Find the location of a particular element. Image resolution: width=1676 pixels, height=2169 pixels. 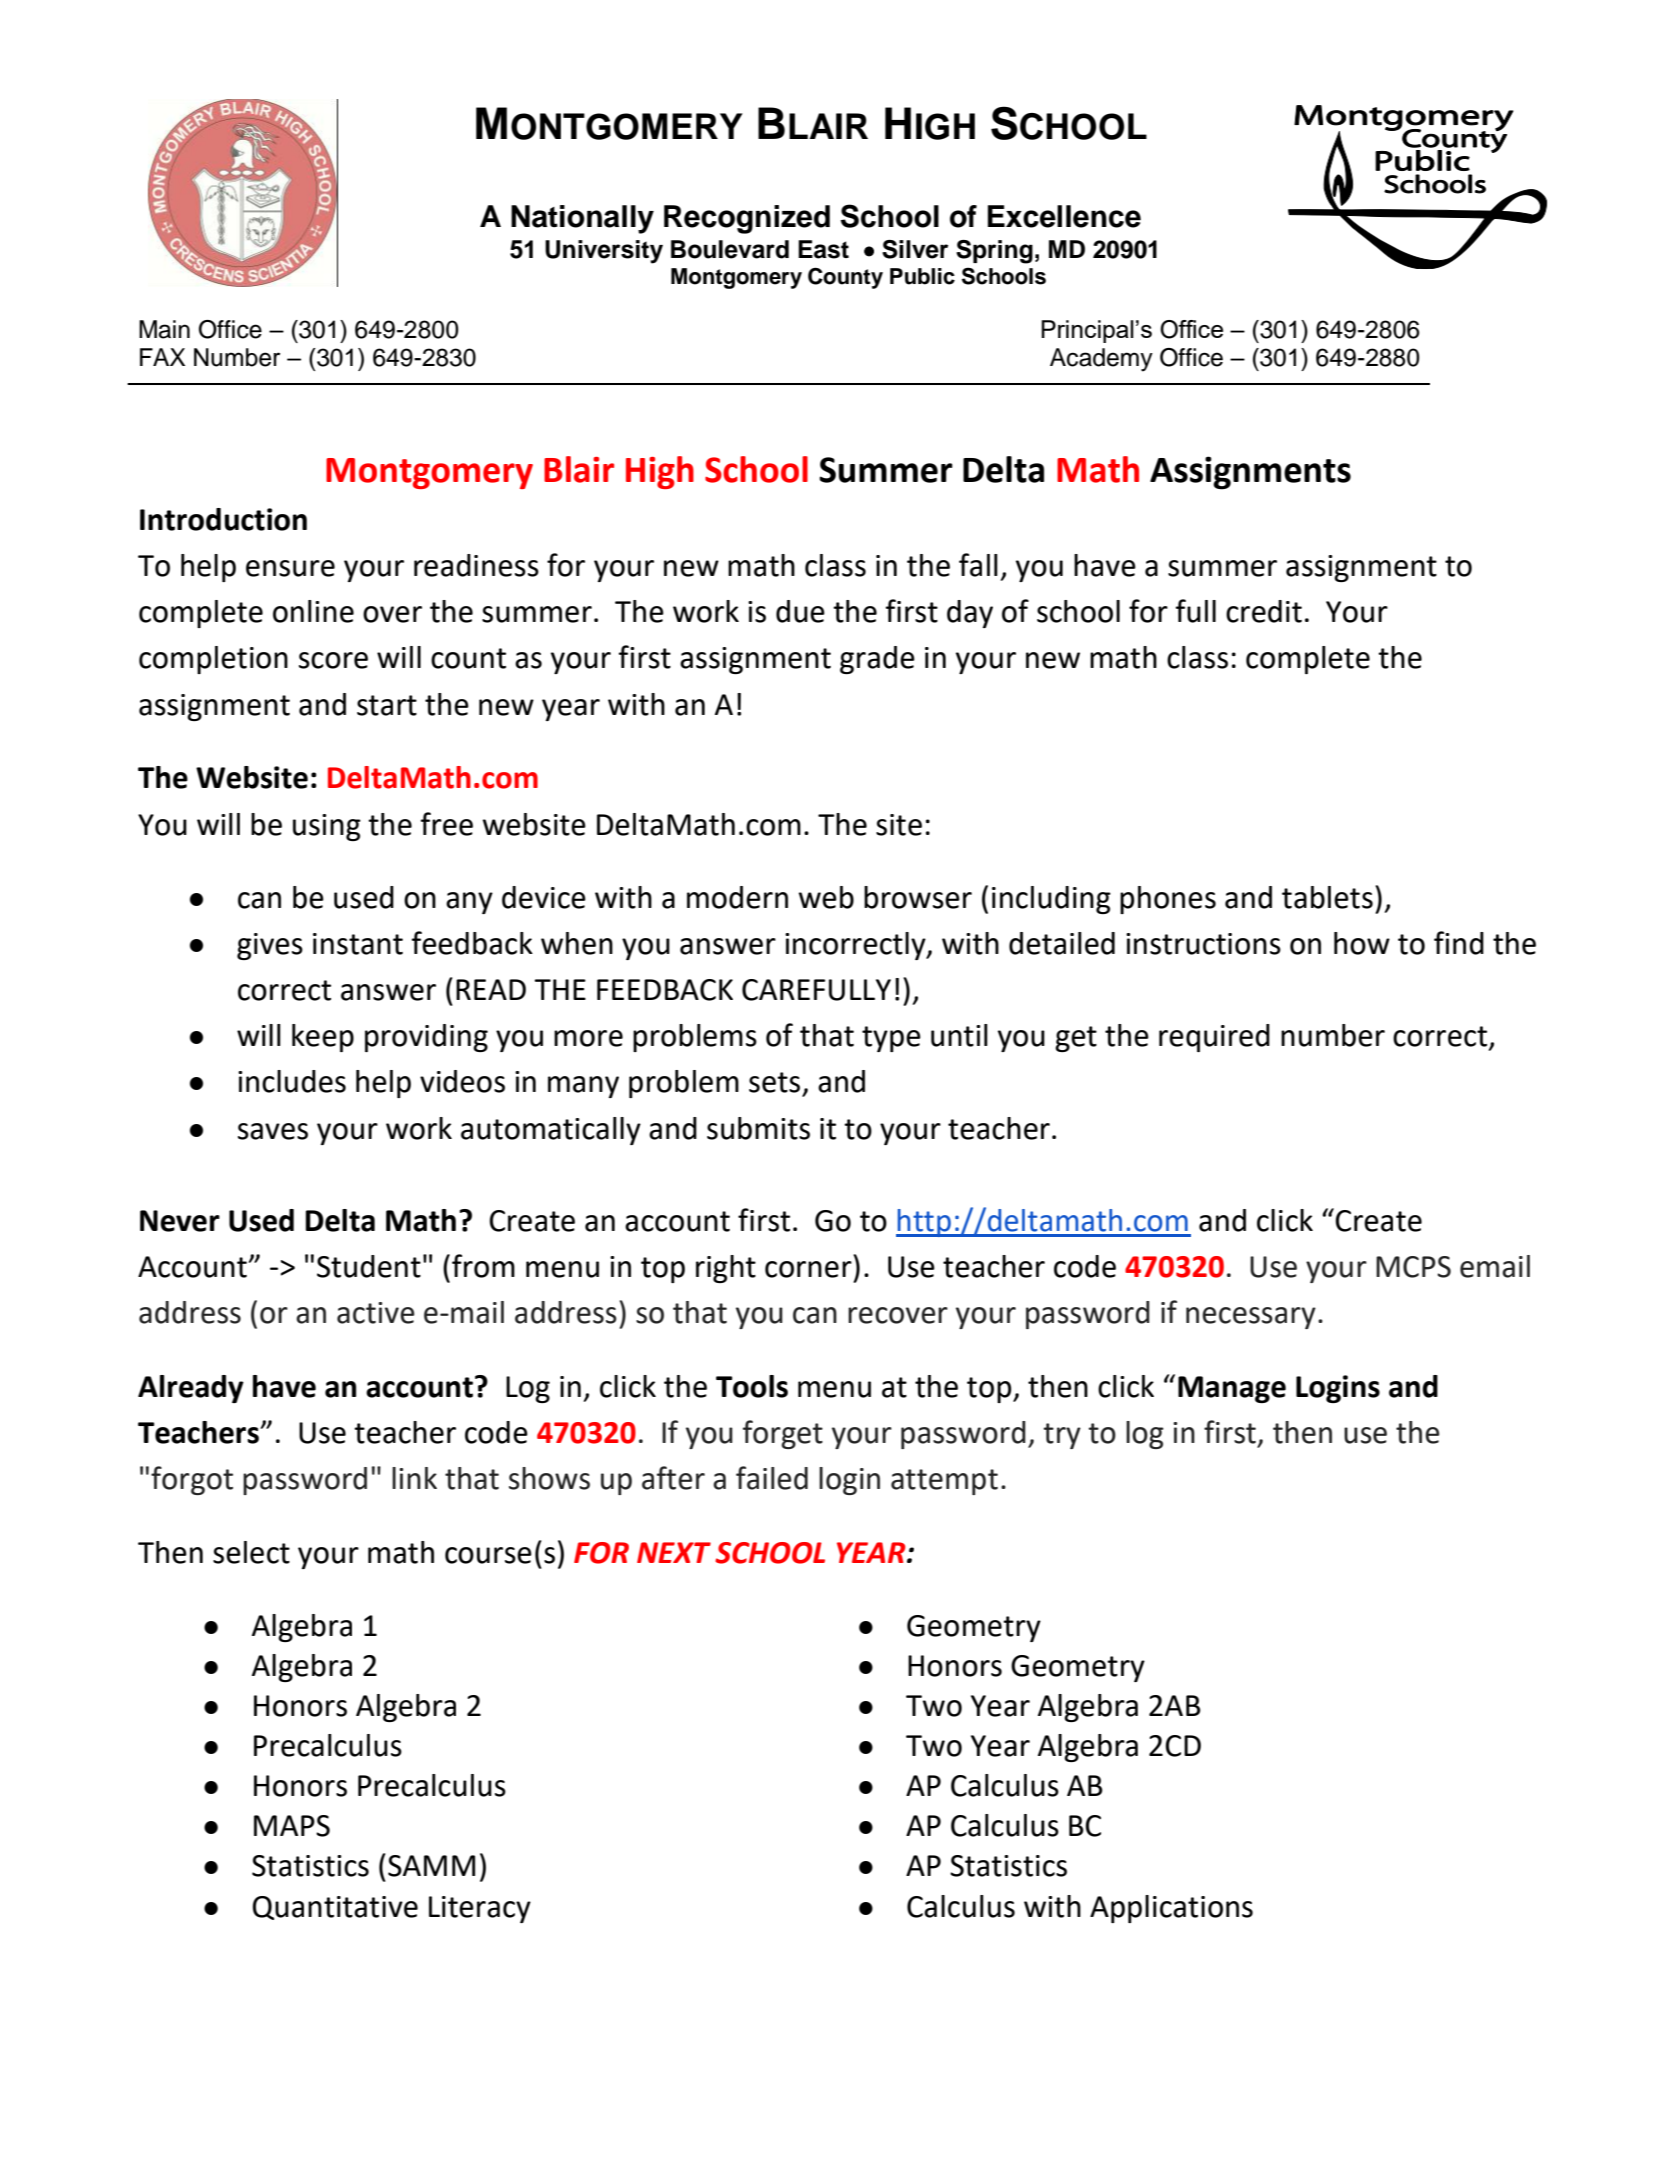

select is located at coordinates (251, 1552).
